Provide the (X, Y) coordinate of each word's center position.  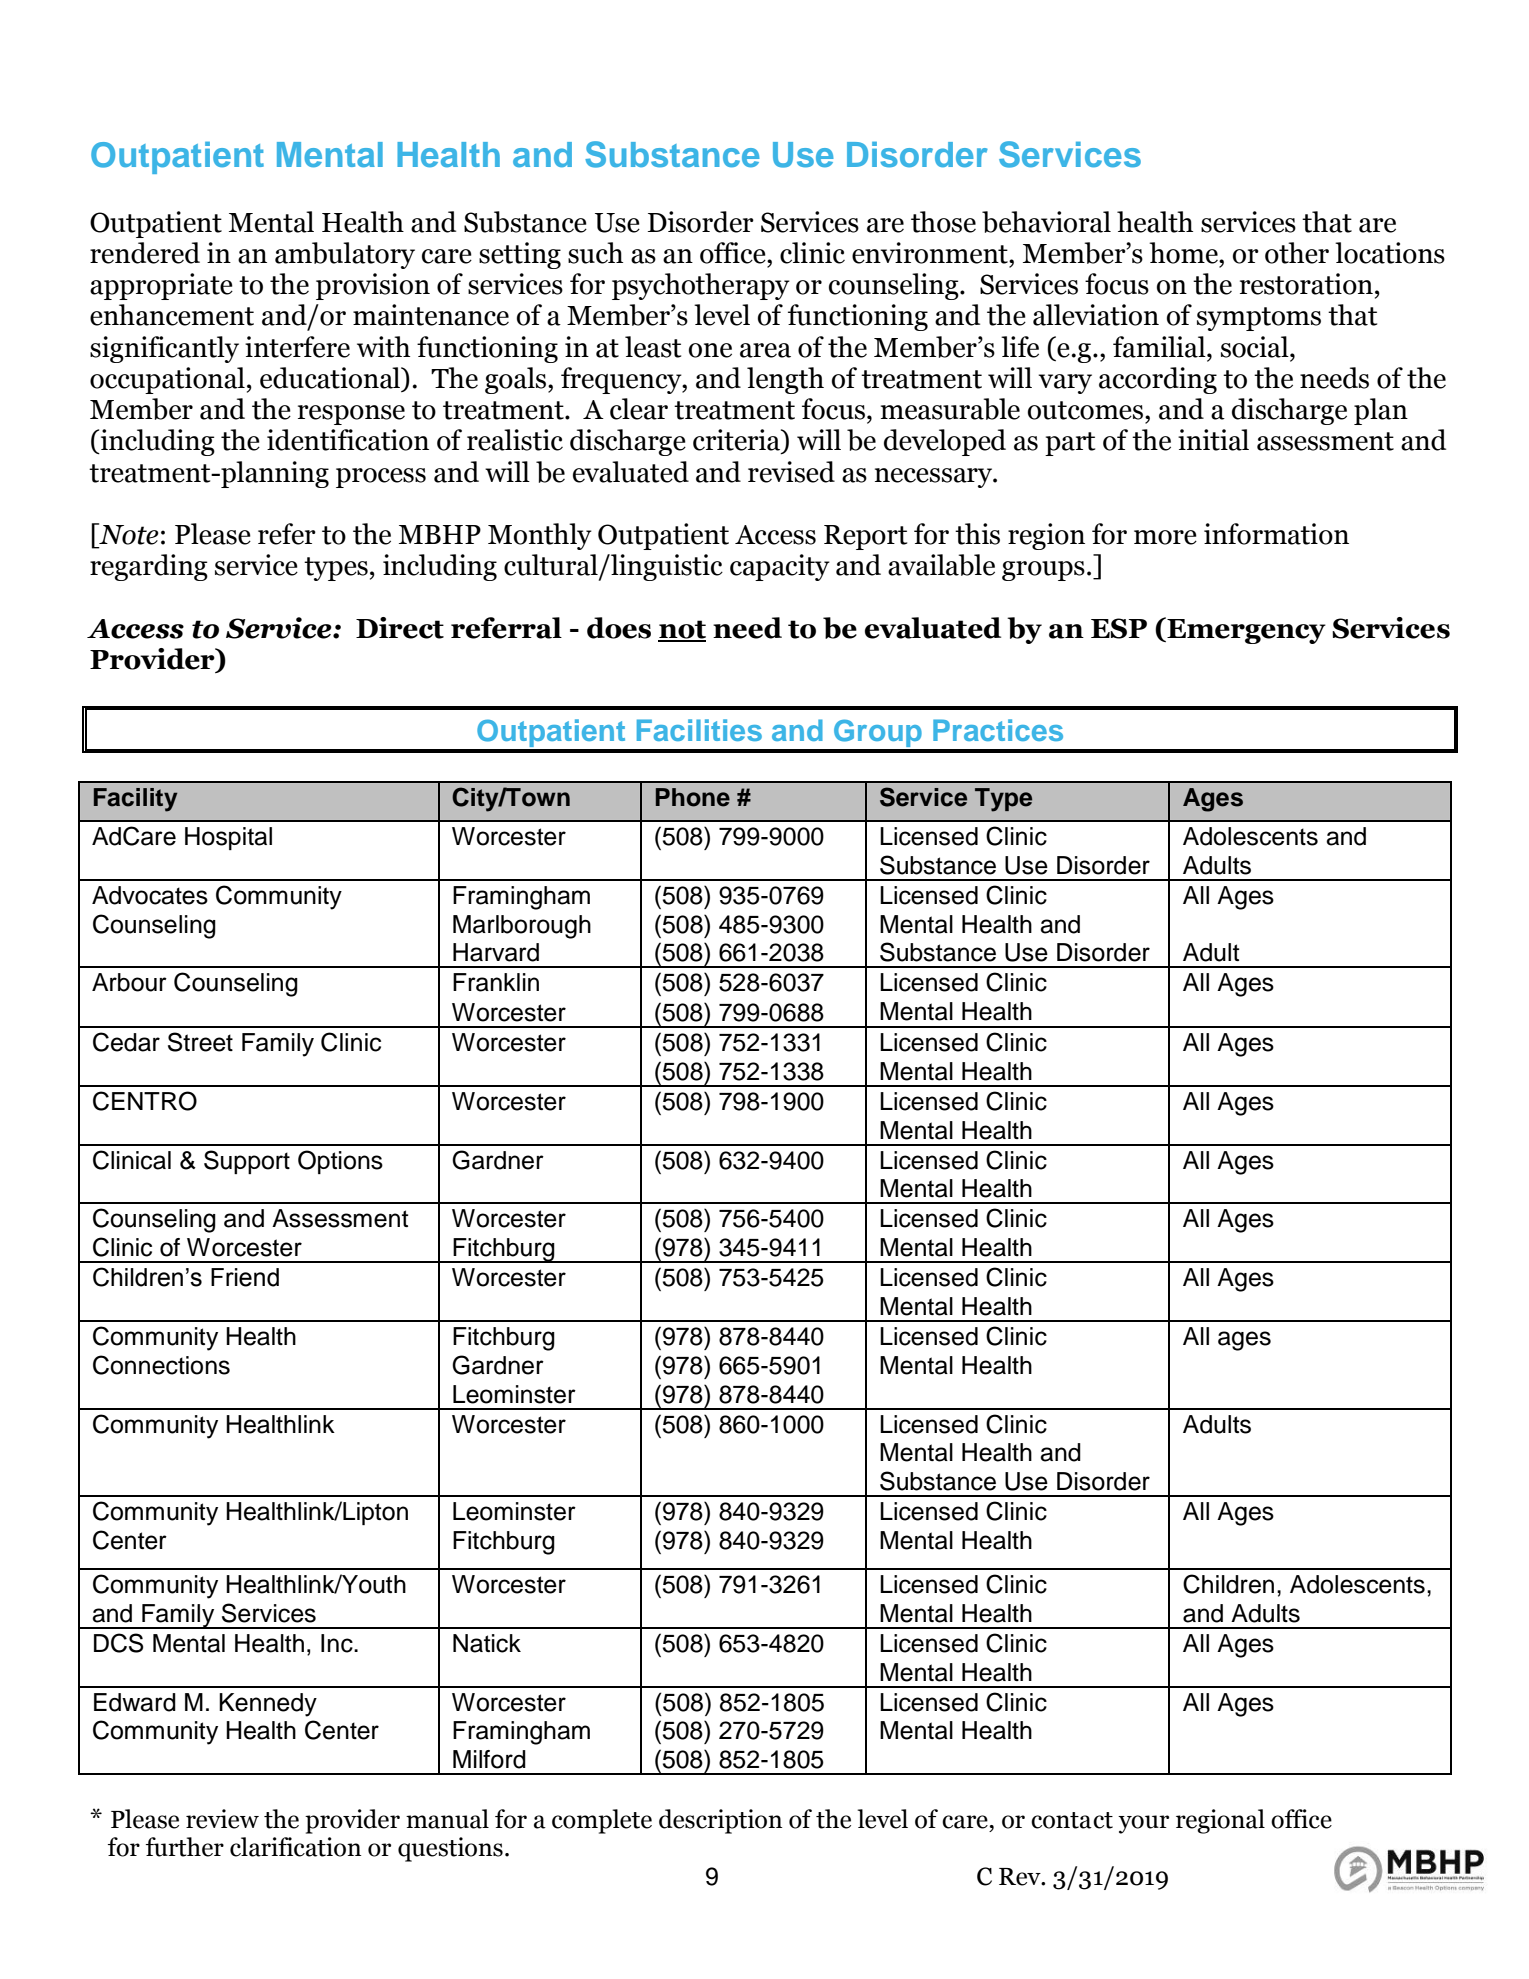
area (765, 350)
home (1184, 253)
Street (200, 1042)
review (222, 1819)
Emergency (1245, 630)
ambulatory (345, 255)
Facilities (699, 730)
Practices (998, 730)
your (1143, 1824)
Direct (400, 628)
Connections (161, 1365)
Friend (245, 1277)
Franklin (496, 982)
